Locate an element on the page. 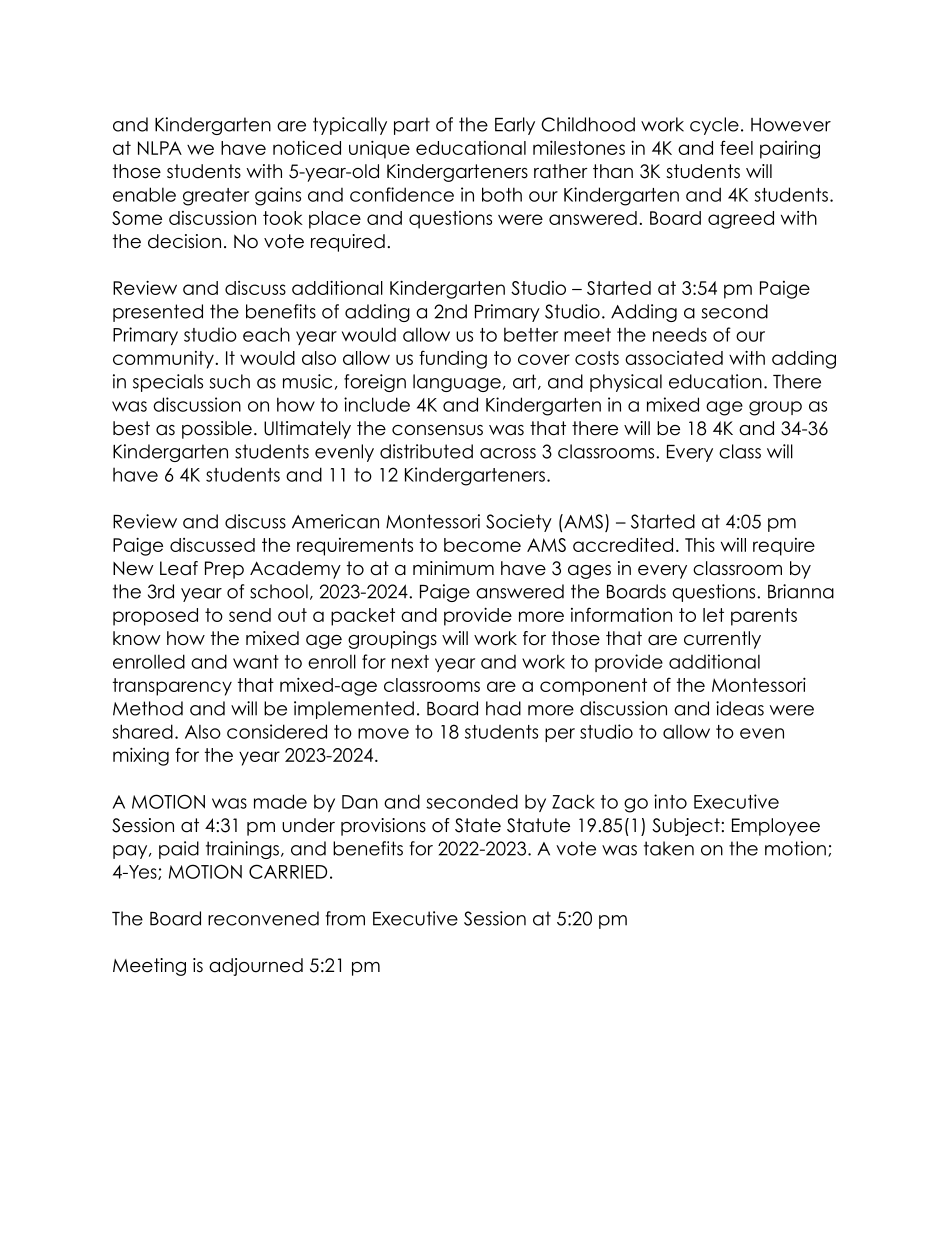 The height and width of the document is (1233, 952). ideas is located at coordinates (740, 708).
